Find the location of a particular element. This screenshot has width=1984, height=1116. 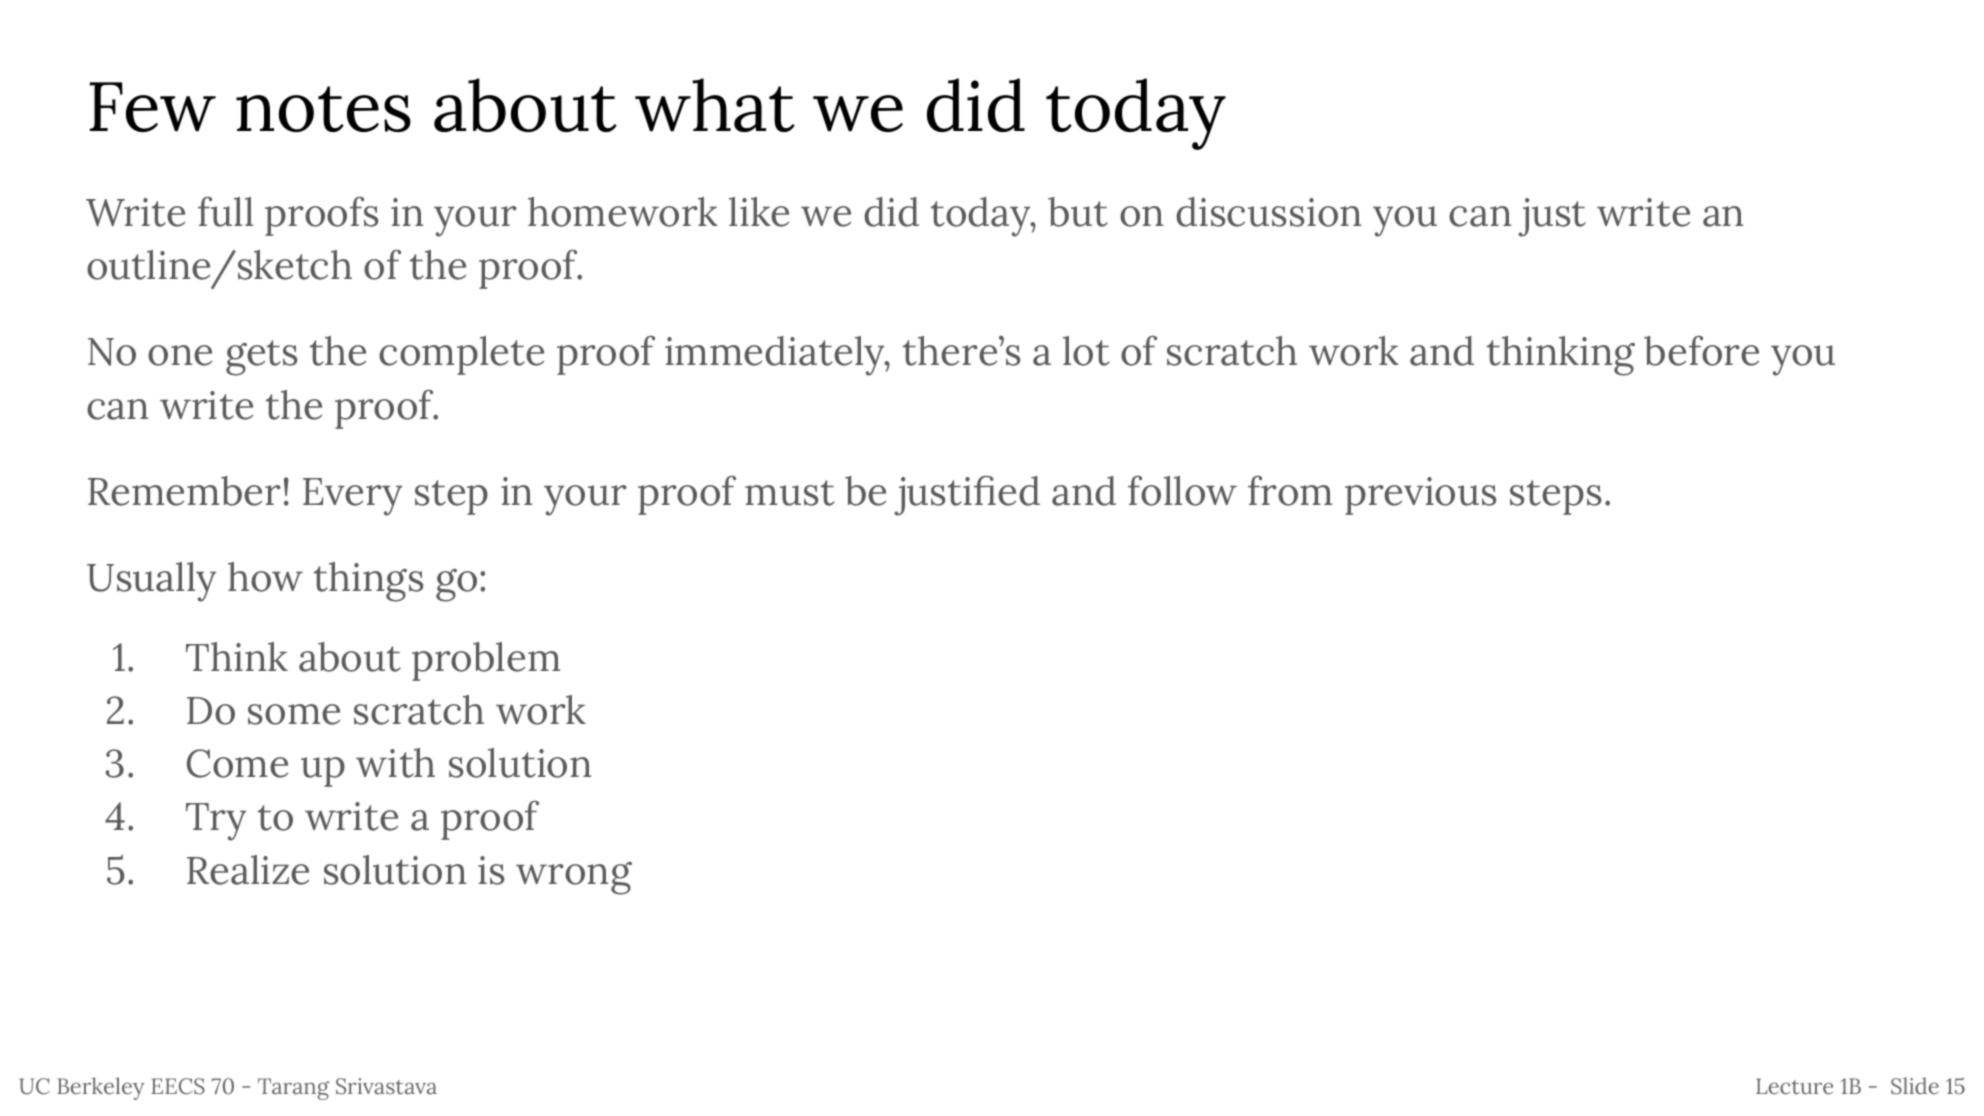

notes is located at coordinates (323, 109).
